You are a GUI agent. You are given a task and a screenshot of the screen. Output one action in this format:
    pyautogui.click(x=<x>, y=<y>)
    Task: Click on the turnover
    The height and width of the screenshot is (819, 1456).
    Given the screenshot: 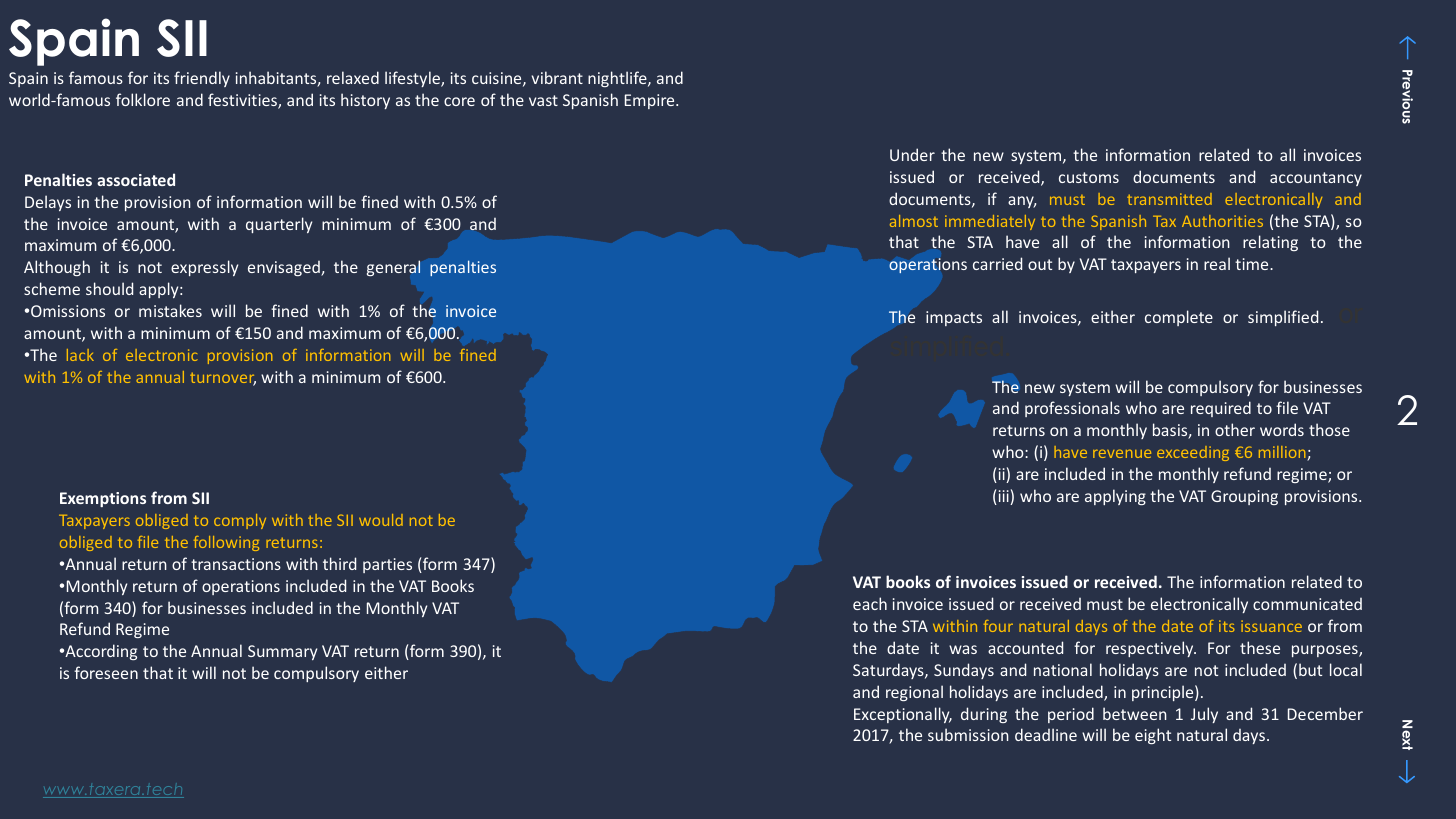 What is the action you would take?
    pyautogui.click(x=223, y=379)
